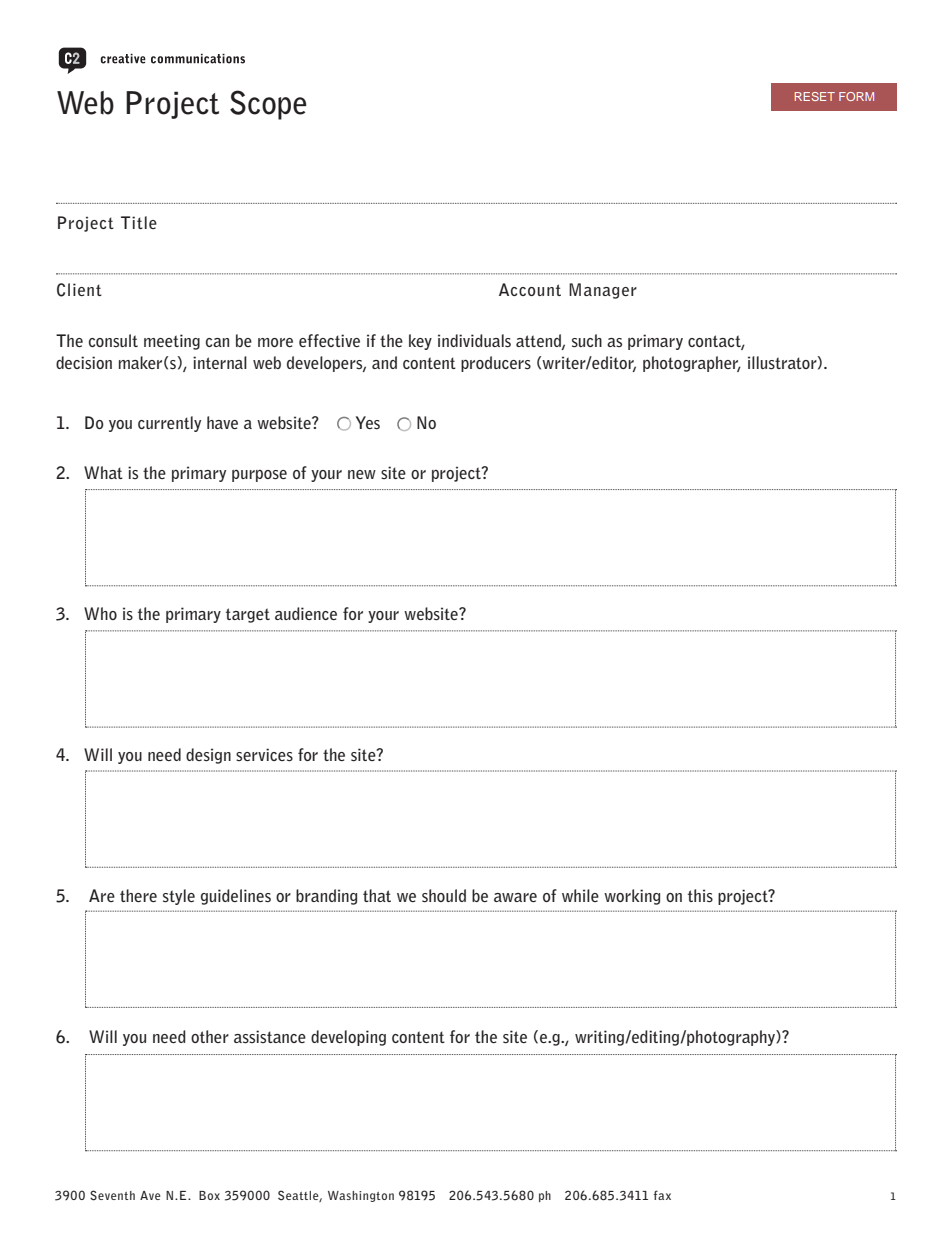  Describe the element at coordinates (112, 1195) in the screenshot. I see `Seventh` at that location.
